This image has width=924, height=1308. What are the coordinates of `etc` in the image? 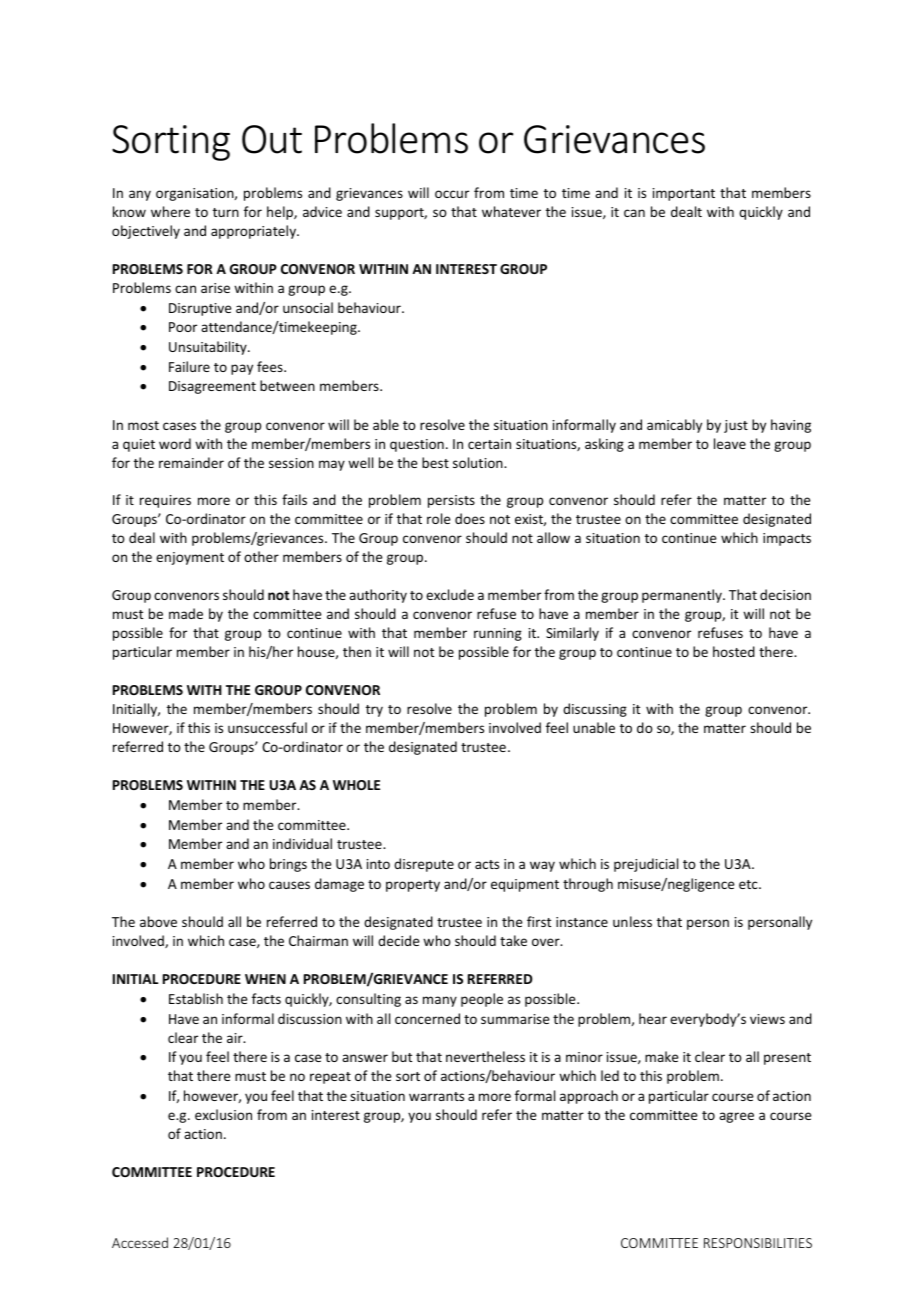 It's located at (749, 884).
